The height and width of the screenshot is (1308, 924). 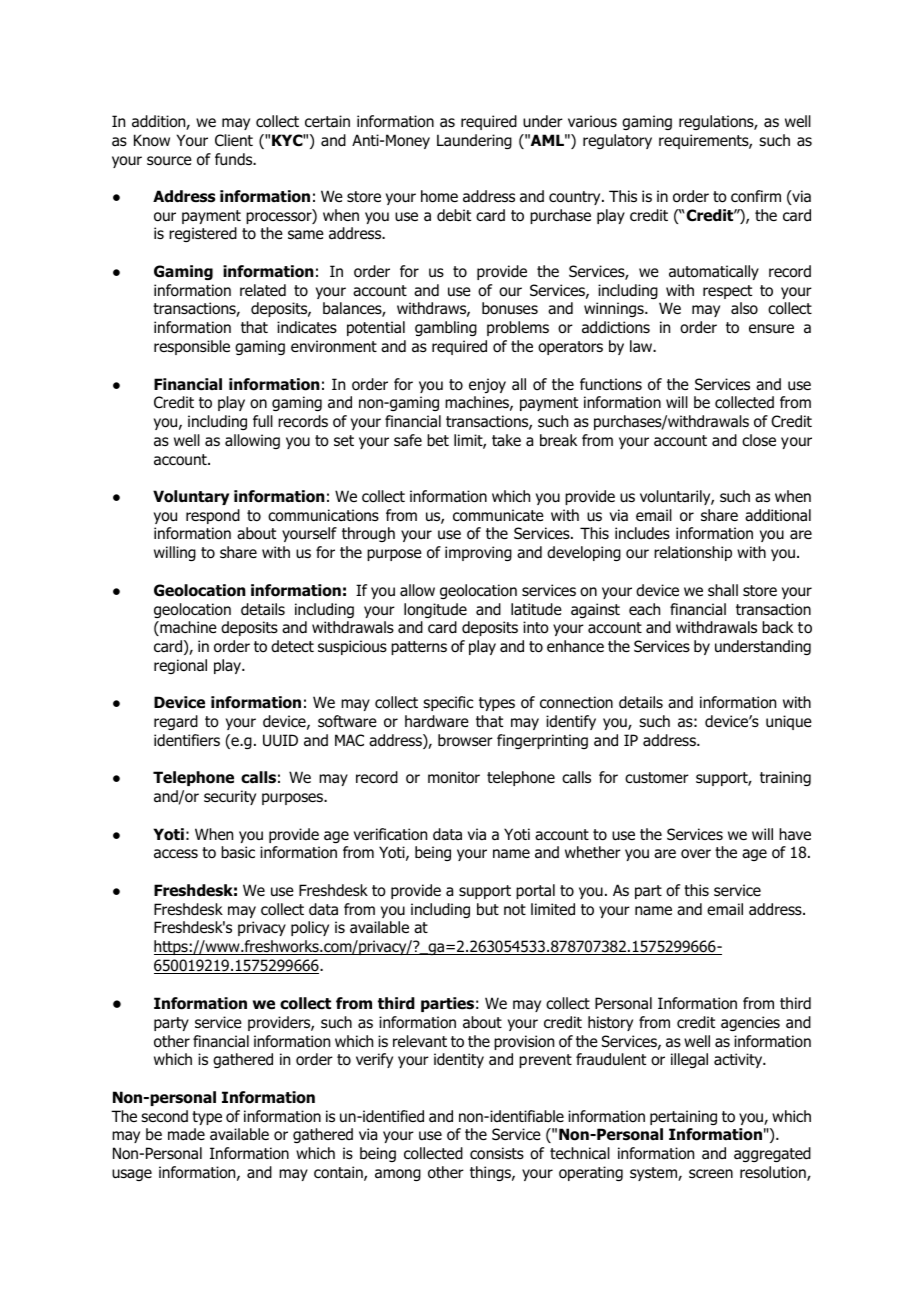 What do you see at coordinates (454, 777) in the screenshot?
I see `monitor` at bounding box center [454, 777].
